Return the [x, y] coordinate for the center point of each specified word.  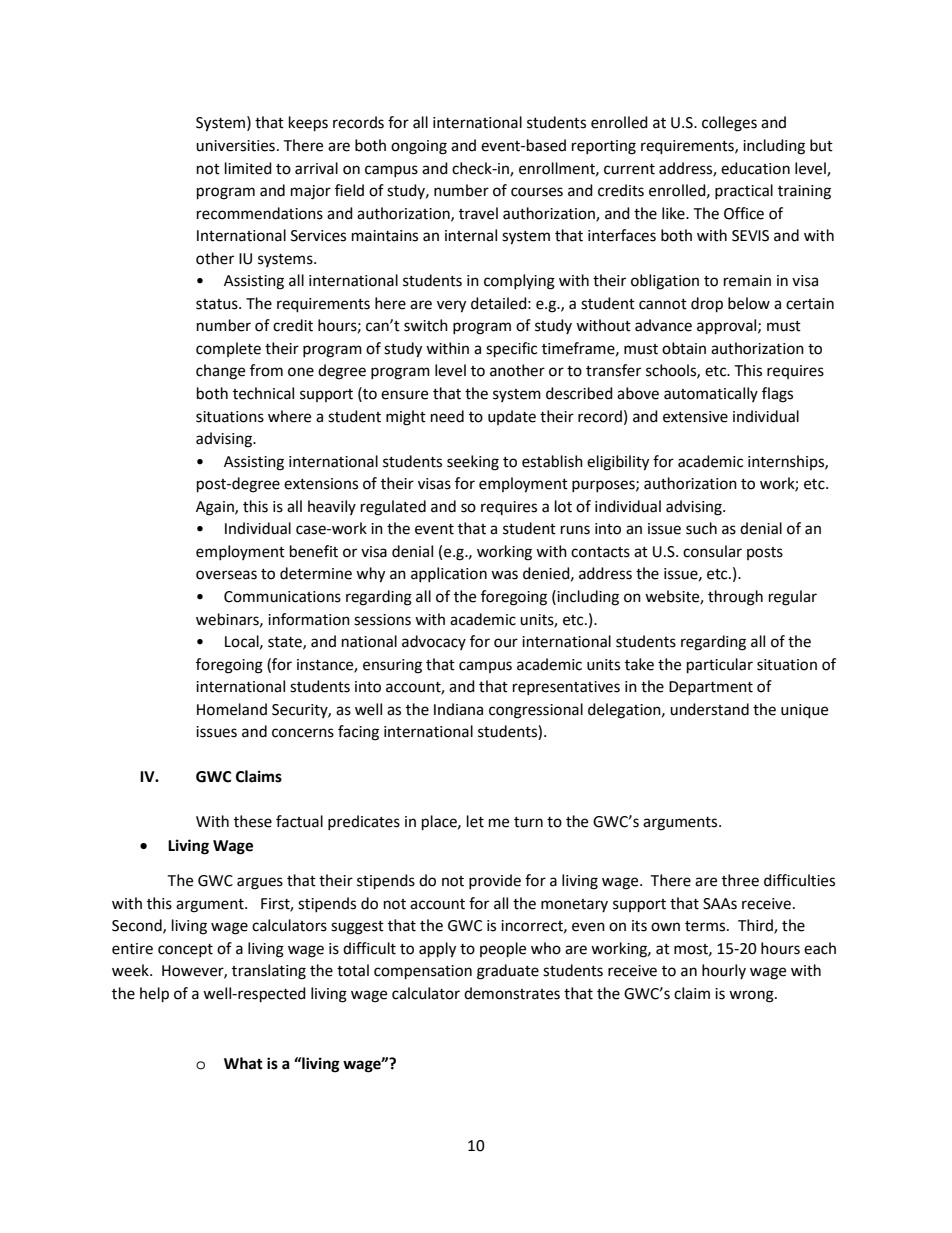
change [220, 372]
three [740, 880]
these [253, 821]
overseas [226, 575]
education [755, 168]
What [243, 1063]
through [735, 598]
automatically [711, 394]
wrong [752, 996]
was [504, 575]
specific [511, 350]
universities [235, 146]
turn [528, 822]
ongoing [419, 147]
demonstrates [512, 993]
